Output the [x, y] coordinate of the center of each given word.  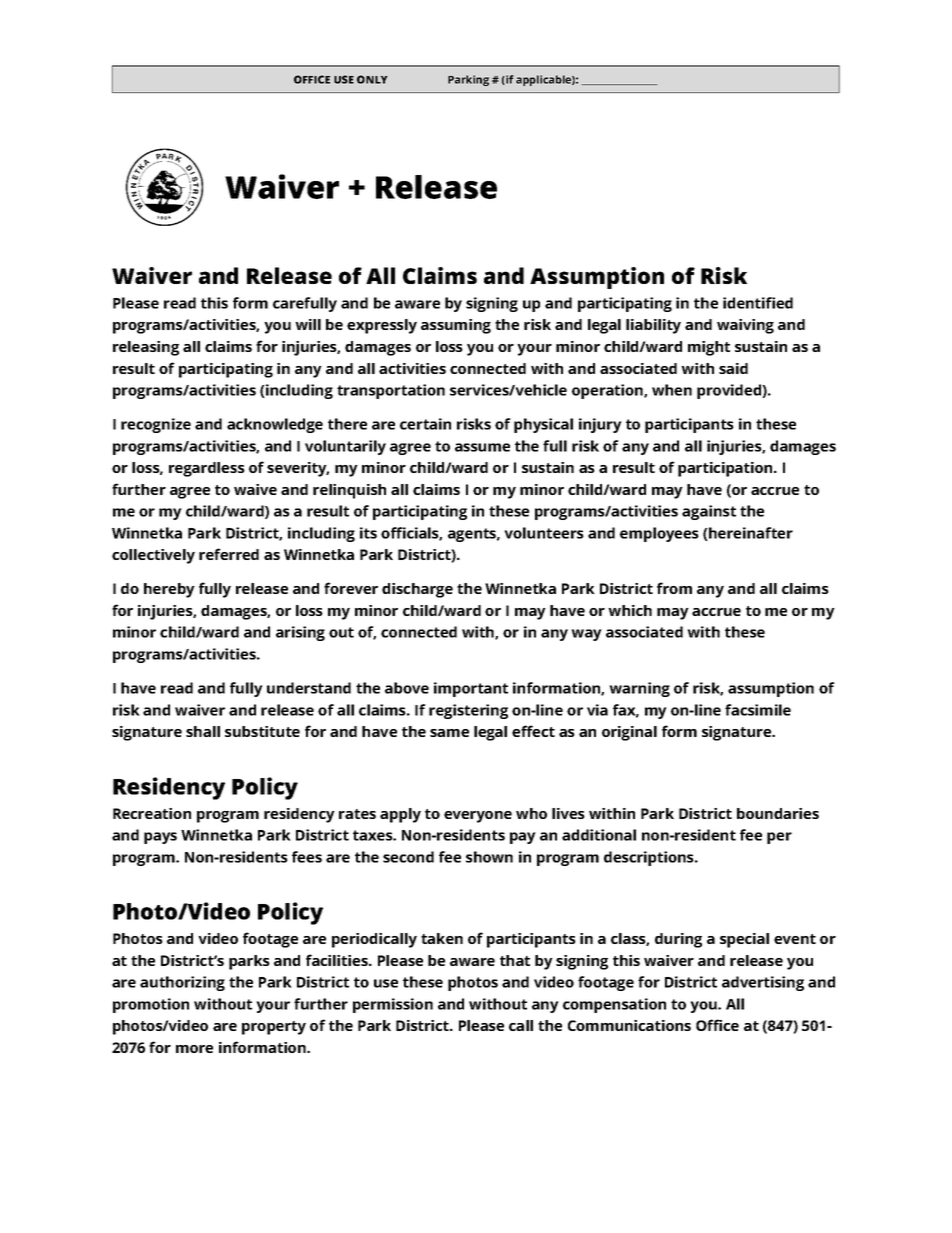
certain [425, 424]
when [672, 390]
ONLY [372, 79]
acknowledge [275, 425]
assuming [456, 326]
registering [468, 711]
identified [758, 303]
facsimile [758, 710]
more [194, 1049]
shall [203, 731]
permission [393, 1005]
